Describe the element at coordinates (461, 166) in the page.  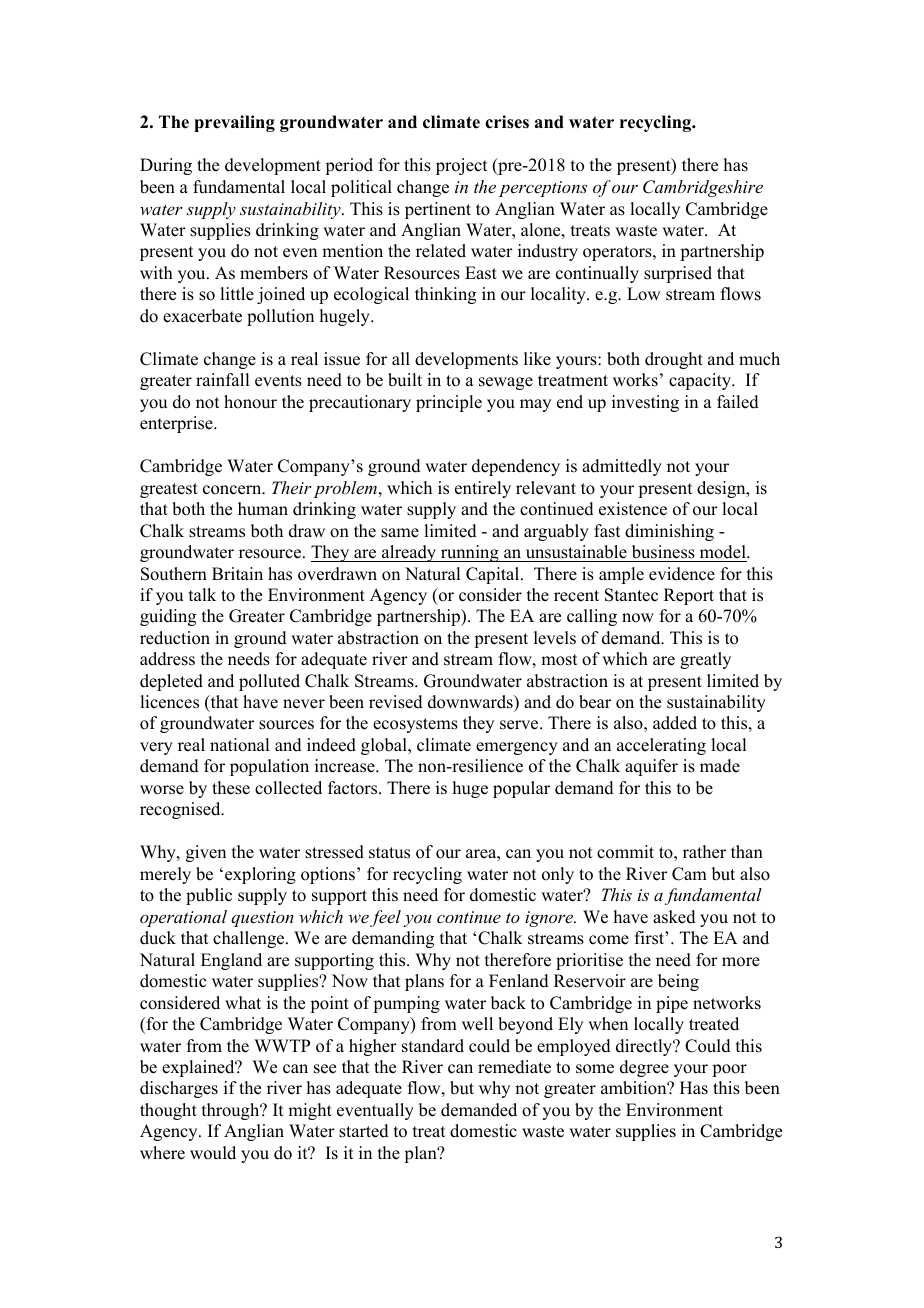
I see `project` at that location.
